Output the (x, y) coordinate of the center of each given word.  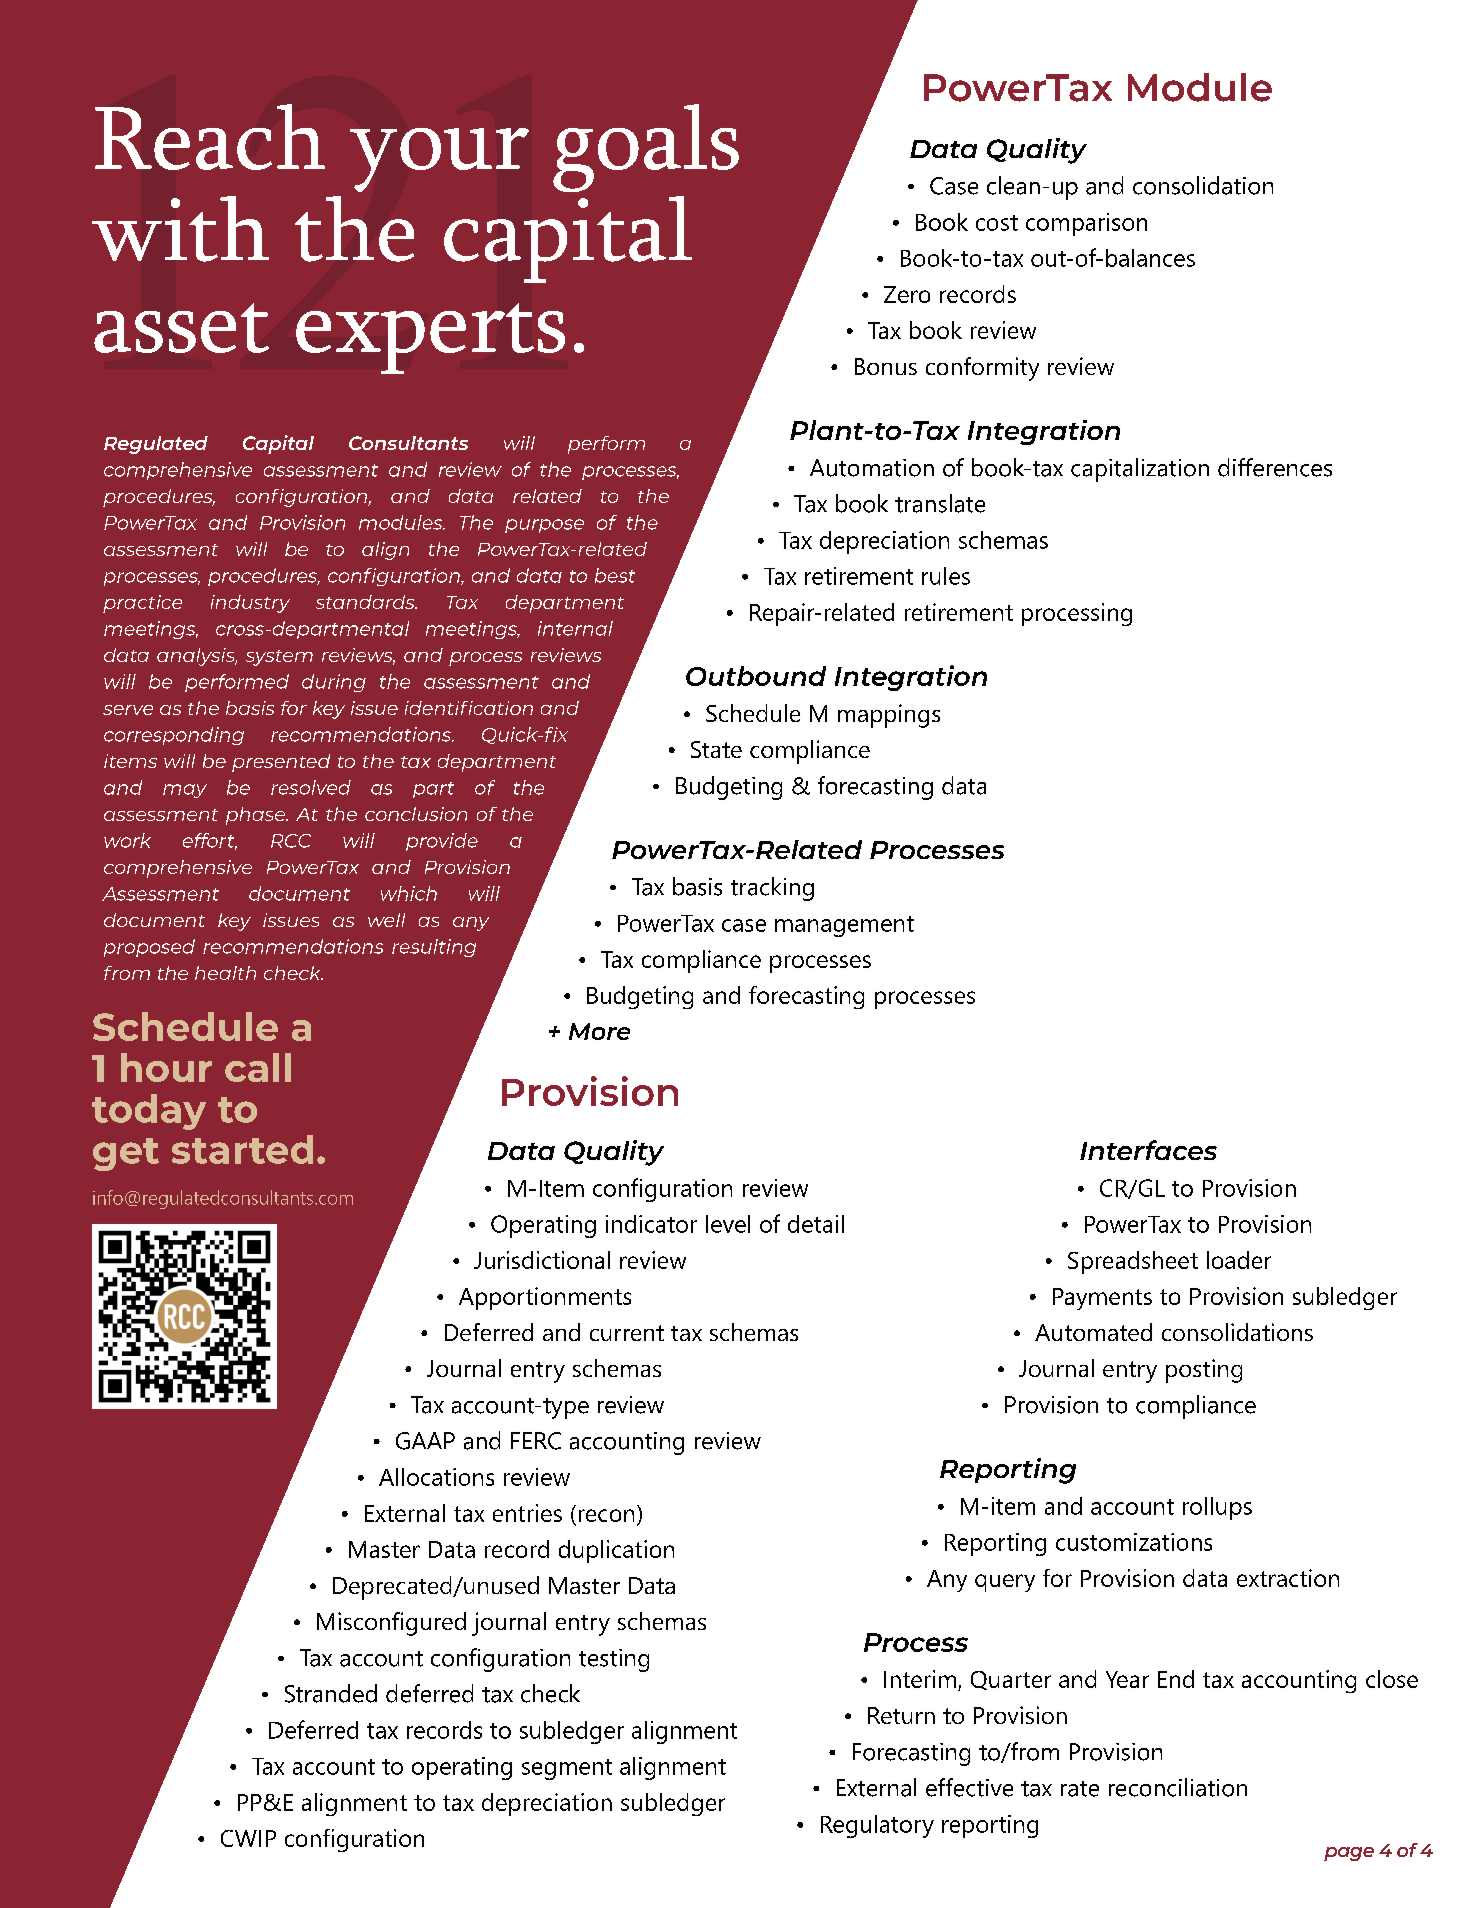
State (716, 749)
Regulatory (877, 1826)
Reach (210, 137)
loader (1239, 1260)
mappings (889, 716)
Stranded (331, 1693)
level (728, 1224)
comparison (1086, 224)
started (242, 1149)
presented (281, 763)
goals (646, 148)
